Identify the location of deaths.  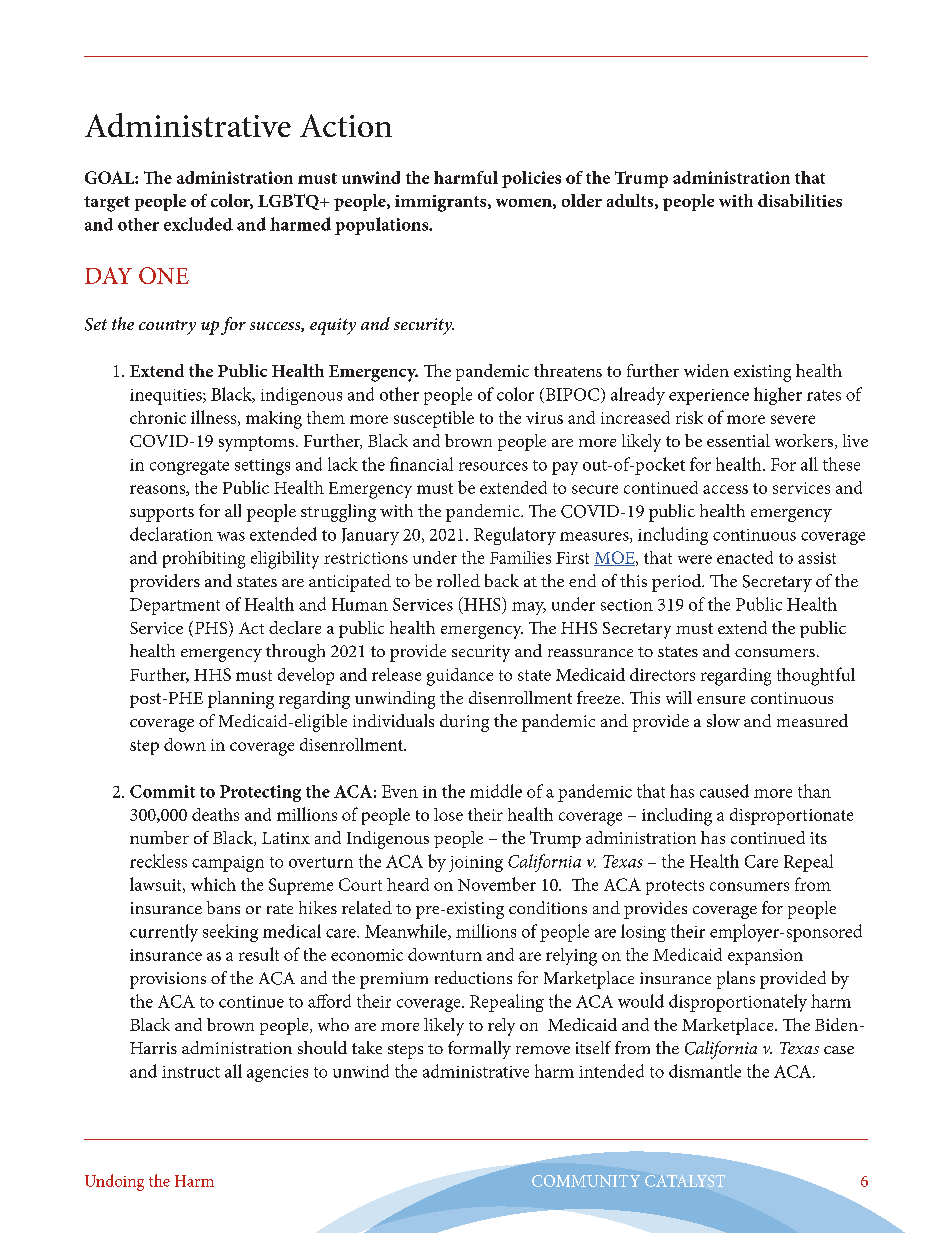
(215, 814).
